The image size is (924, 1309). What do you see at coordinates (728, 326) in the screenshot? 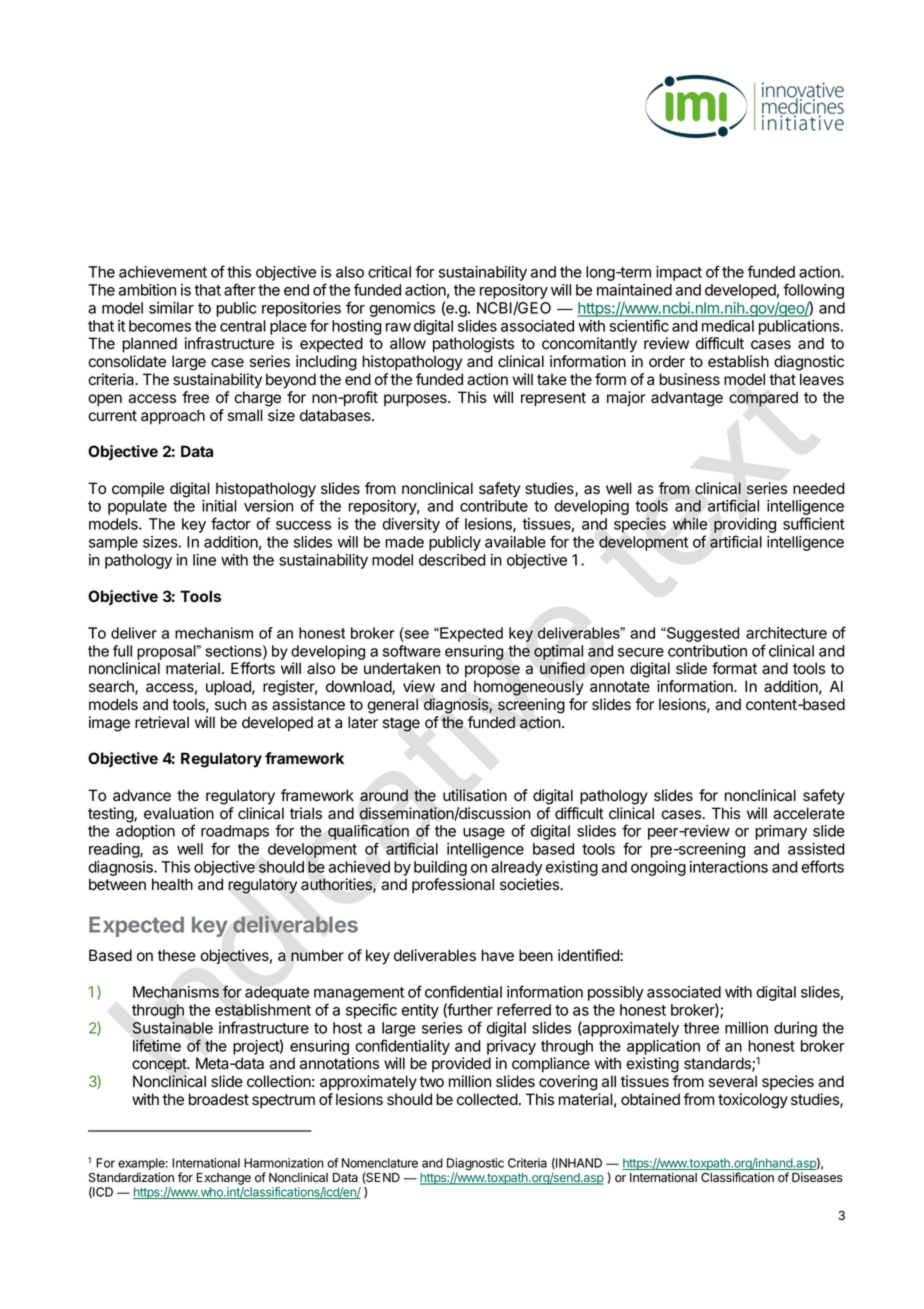
I see `medical` at bounding box center [728, 326].
